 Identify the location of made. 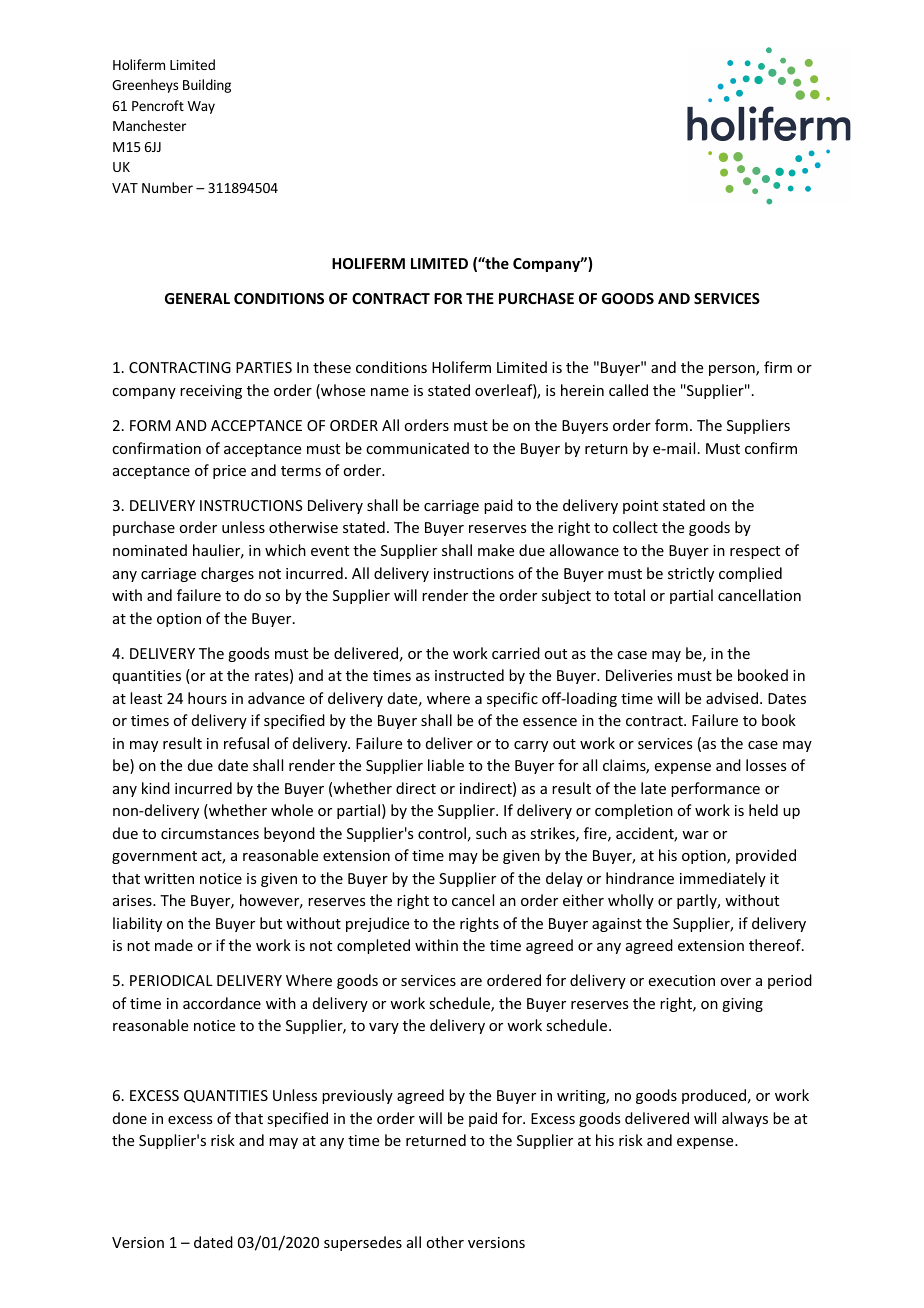
(174, 945).
